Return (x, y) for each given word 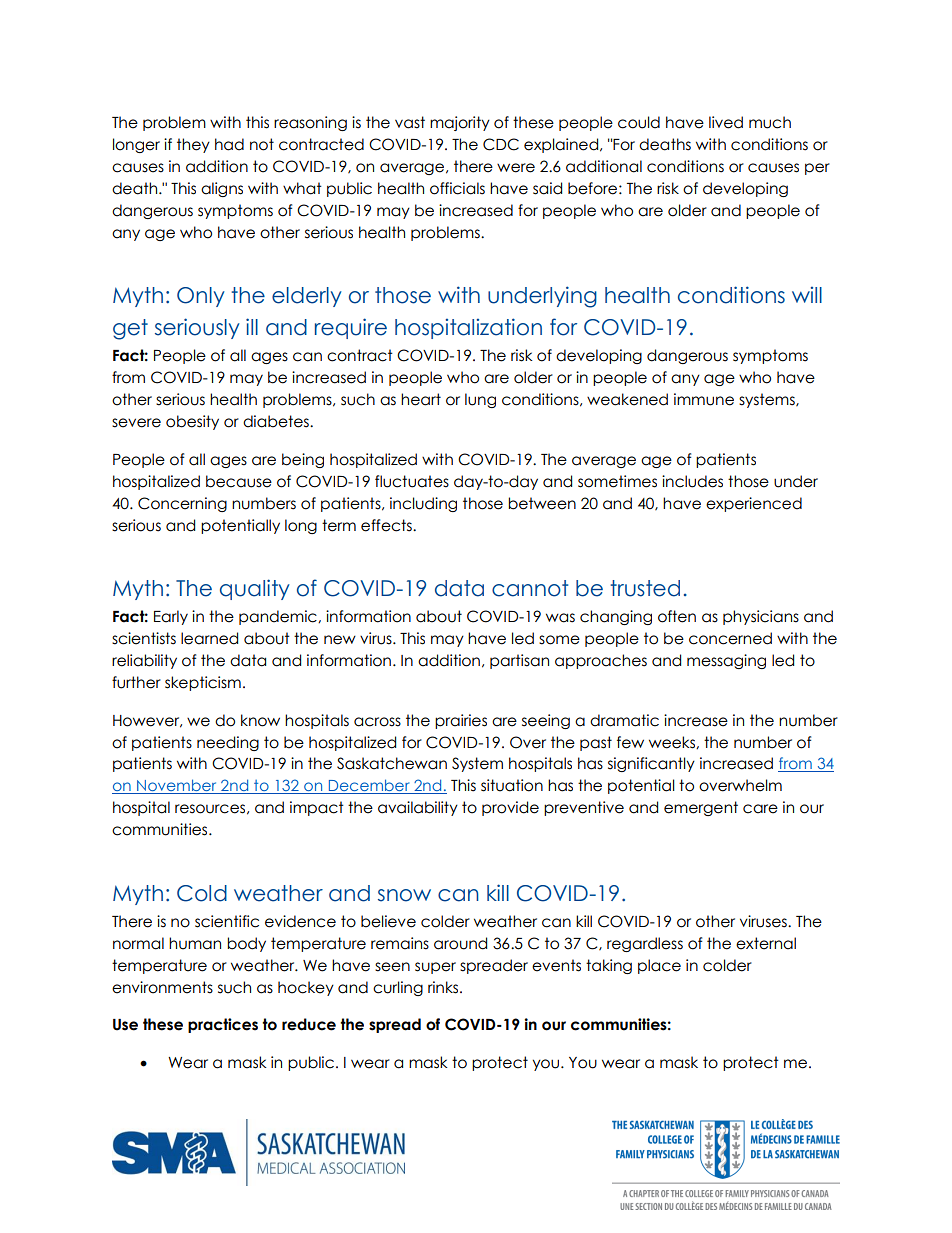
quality (255, 589)
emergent (701, 808)
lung (480, 400)
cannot (530, 588)
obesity (192, 422)
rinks (444, 987)
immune (704, 399)
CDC (501, 144)
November (177, 786)
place (659, 966)
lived (726, 122)
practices (223, 1025)
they (193, 145)
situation (512, 785)
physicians (761, 617)
